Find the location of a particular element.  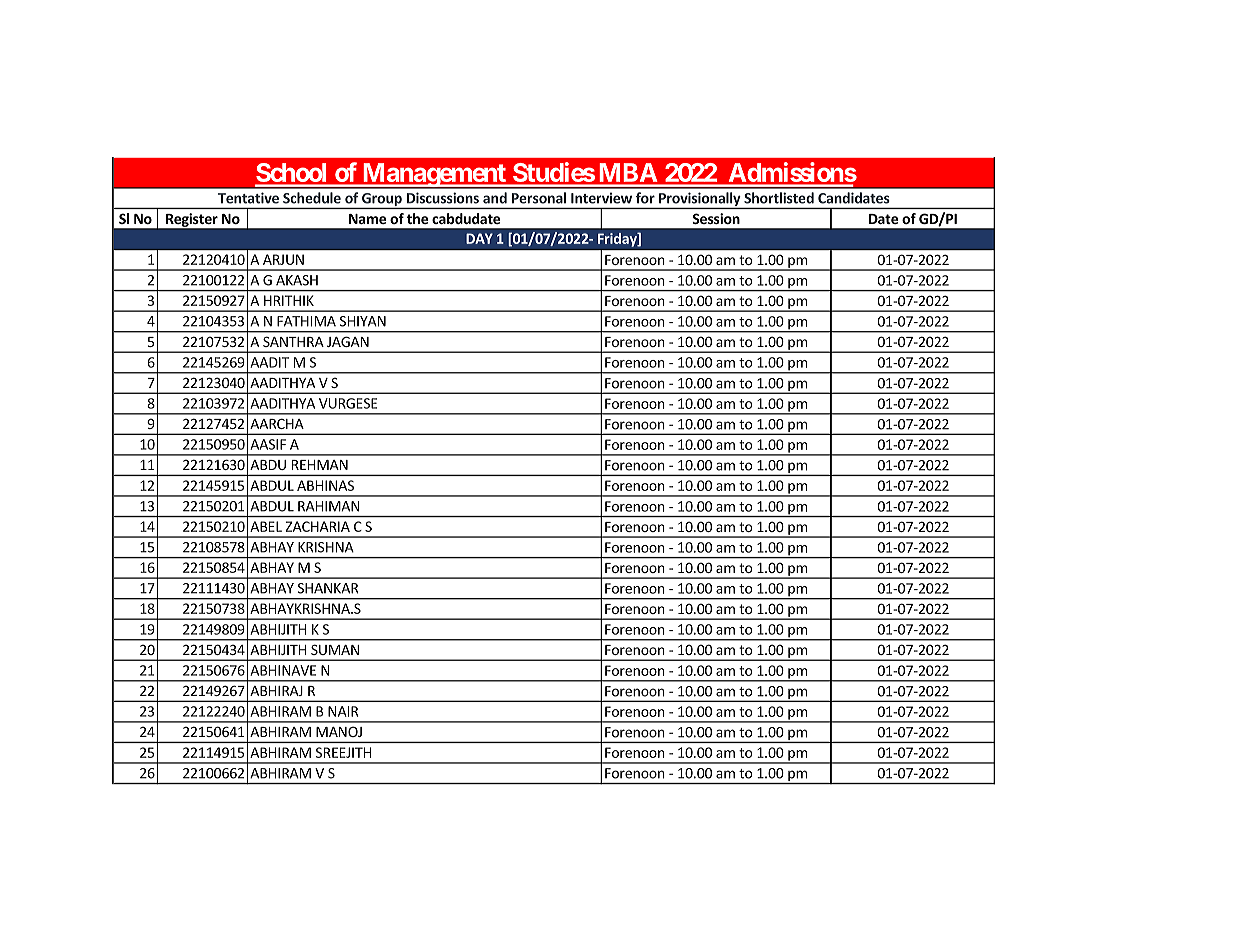

MANOJ is located at coordinates (339, 731).
